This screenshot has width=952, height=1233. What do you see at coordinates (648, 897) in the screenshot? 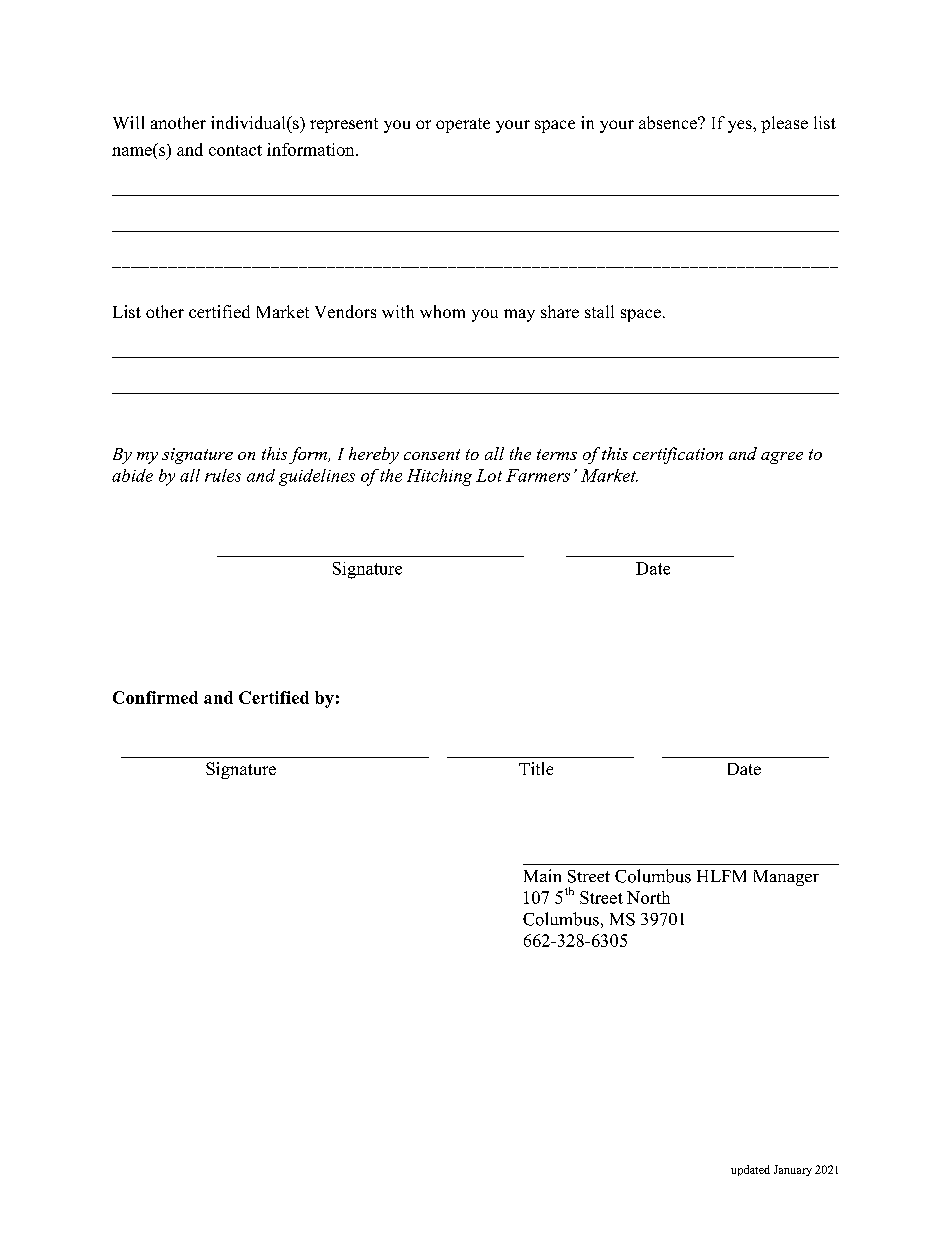
I see `North` at bounding box center [648, 897].
